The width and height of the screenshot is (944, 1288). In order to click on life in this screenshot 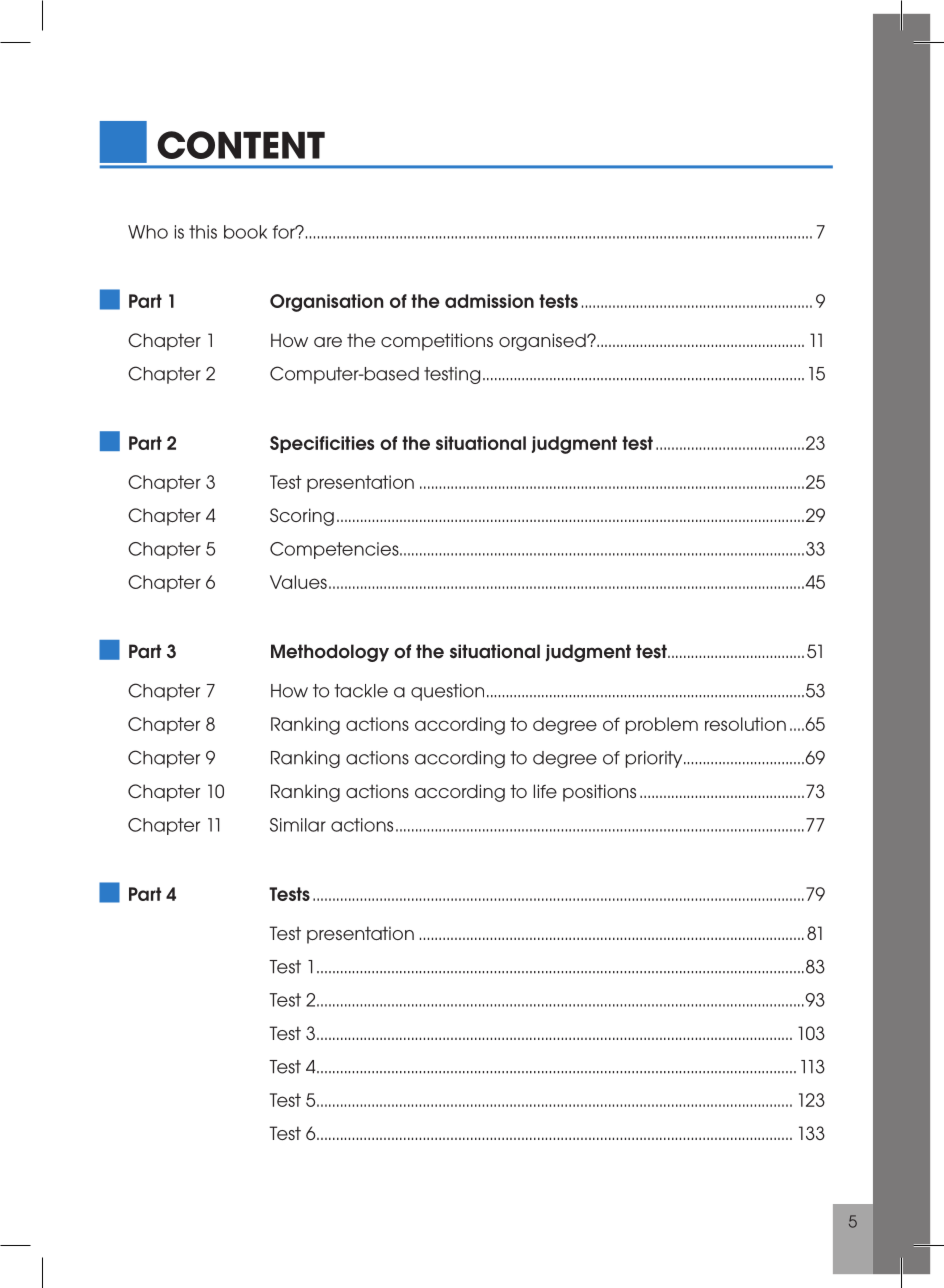, I will do `click(545, 791)`.
